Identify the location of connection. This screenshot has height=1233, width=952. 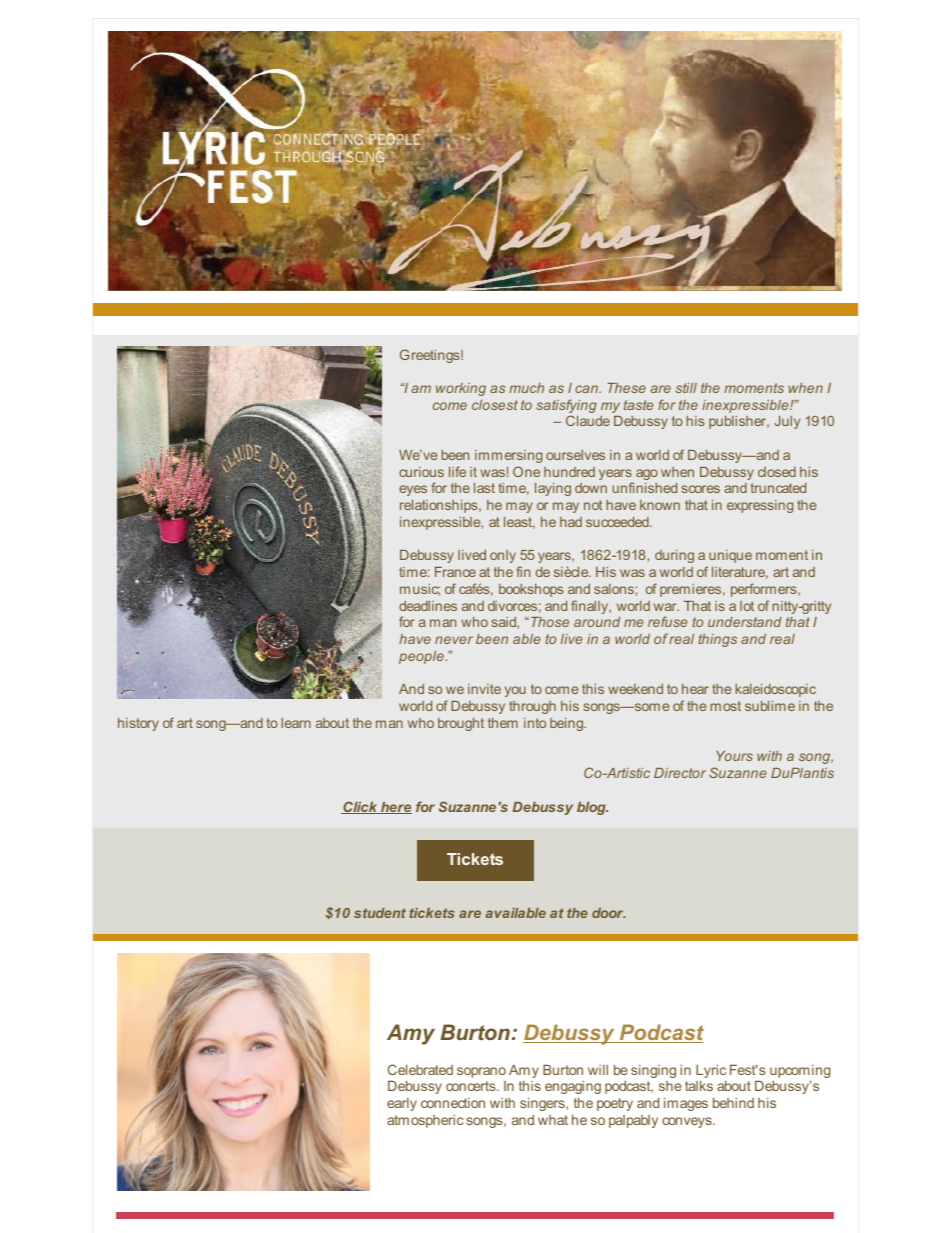
(453, 1103).
